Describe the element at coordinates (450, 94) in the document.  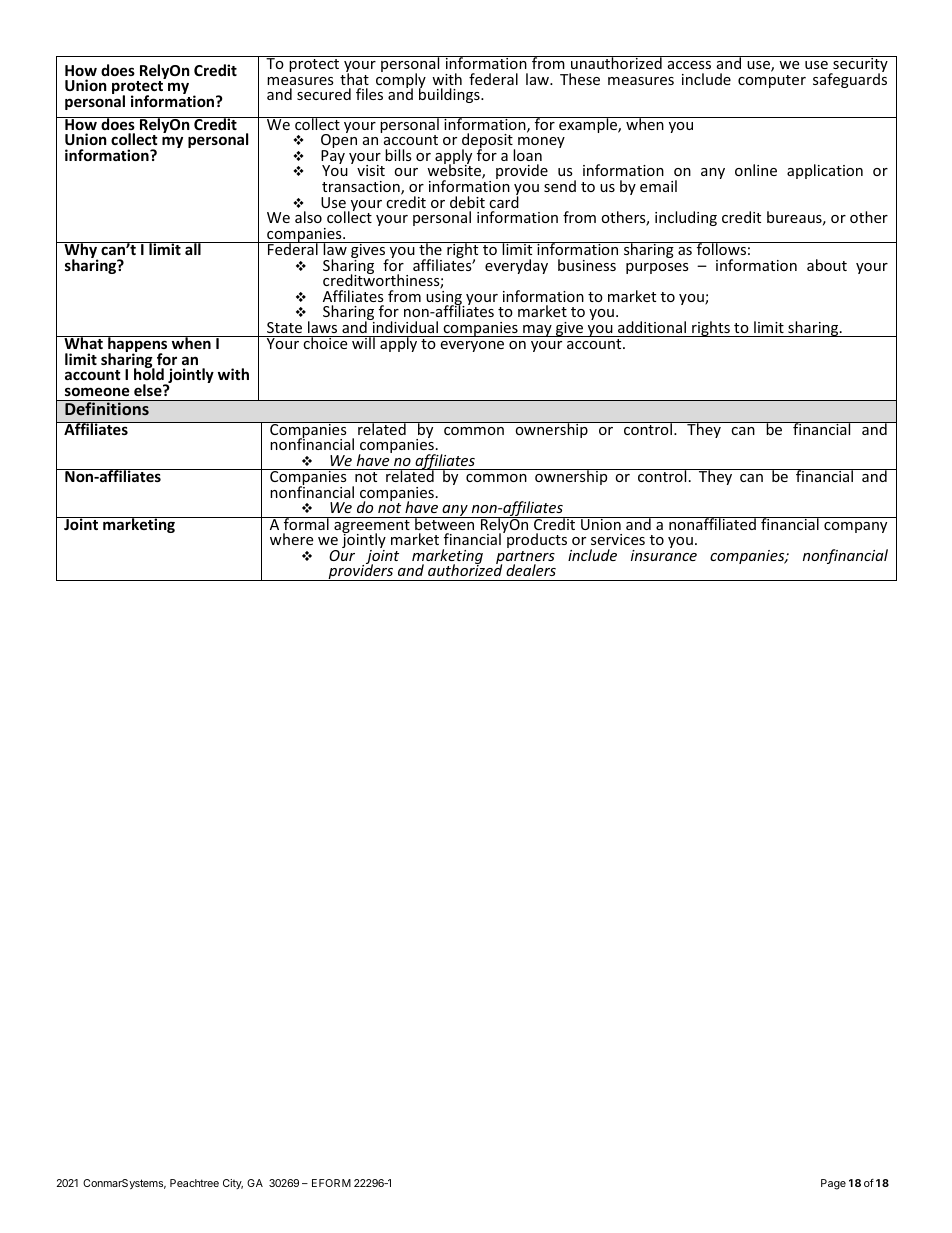
I see `buildings` at that location.
